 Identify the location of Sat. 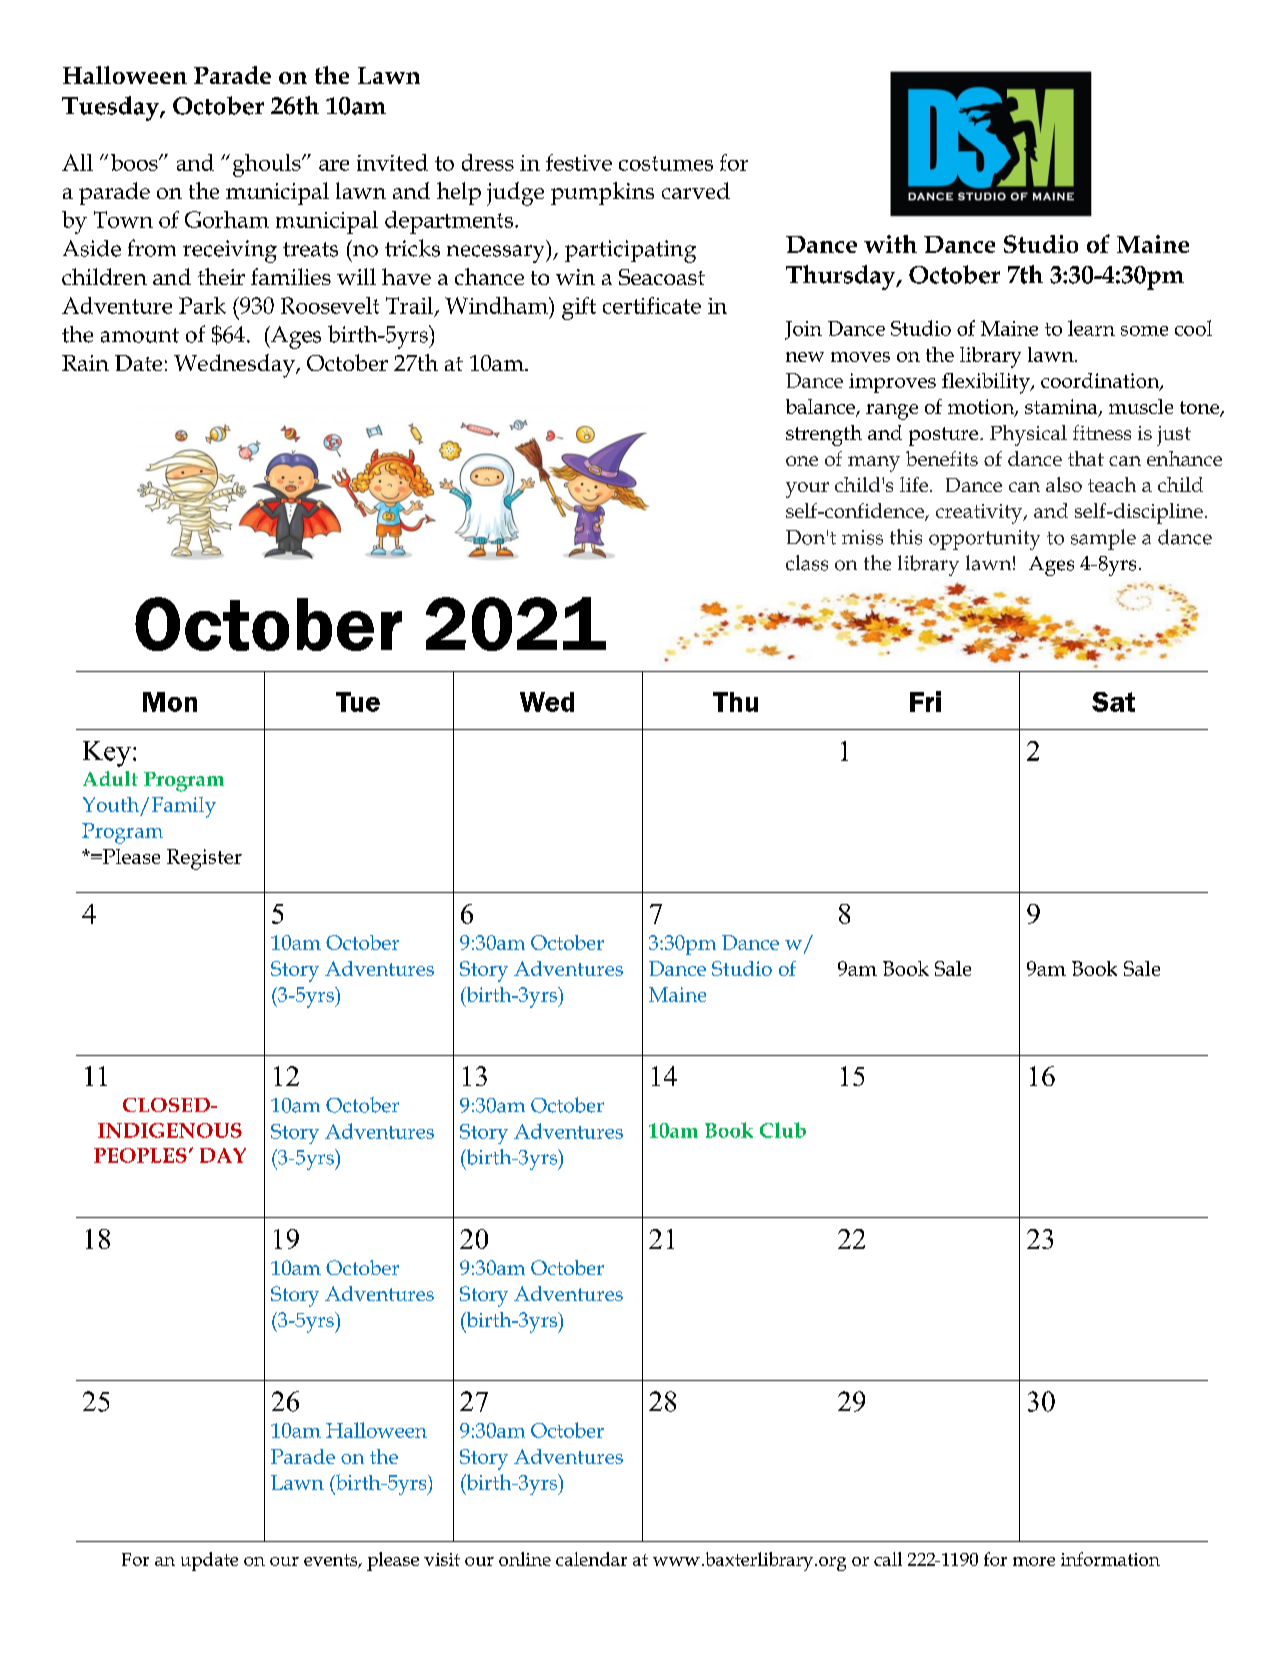
(1113, 702).
